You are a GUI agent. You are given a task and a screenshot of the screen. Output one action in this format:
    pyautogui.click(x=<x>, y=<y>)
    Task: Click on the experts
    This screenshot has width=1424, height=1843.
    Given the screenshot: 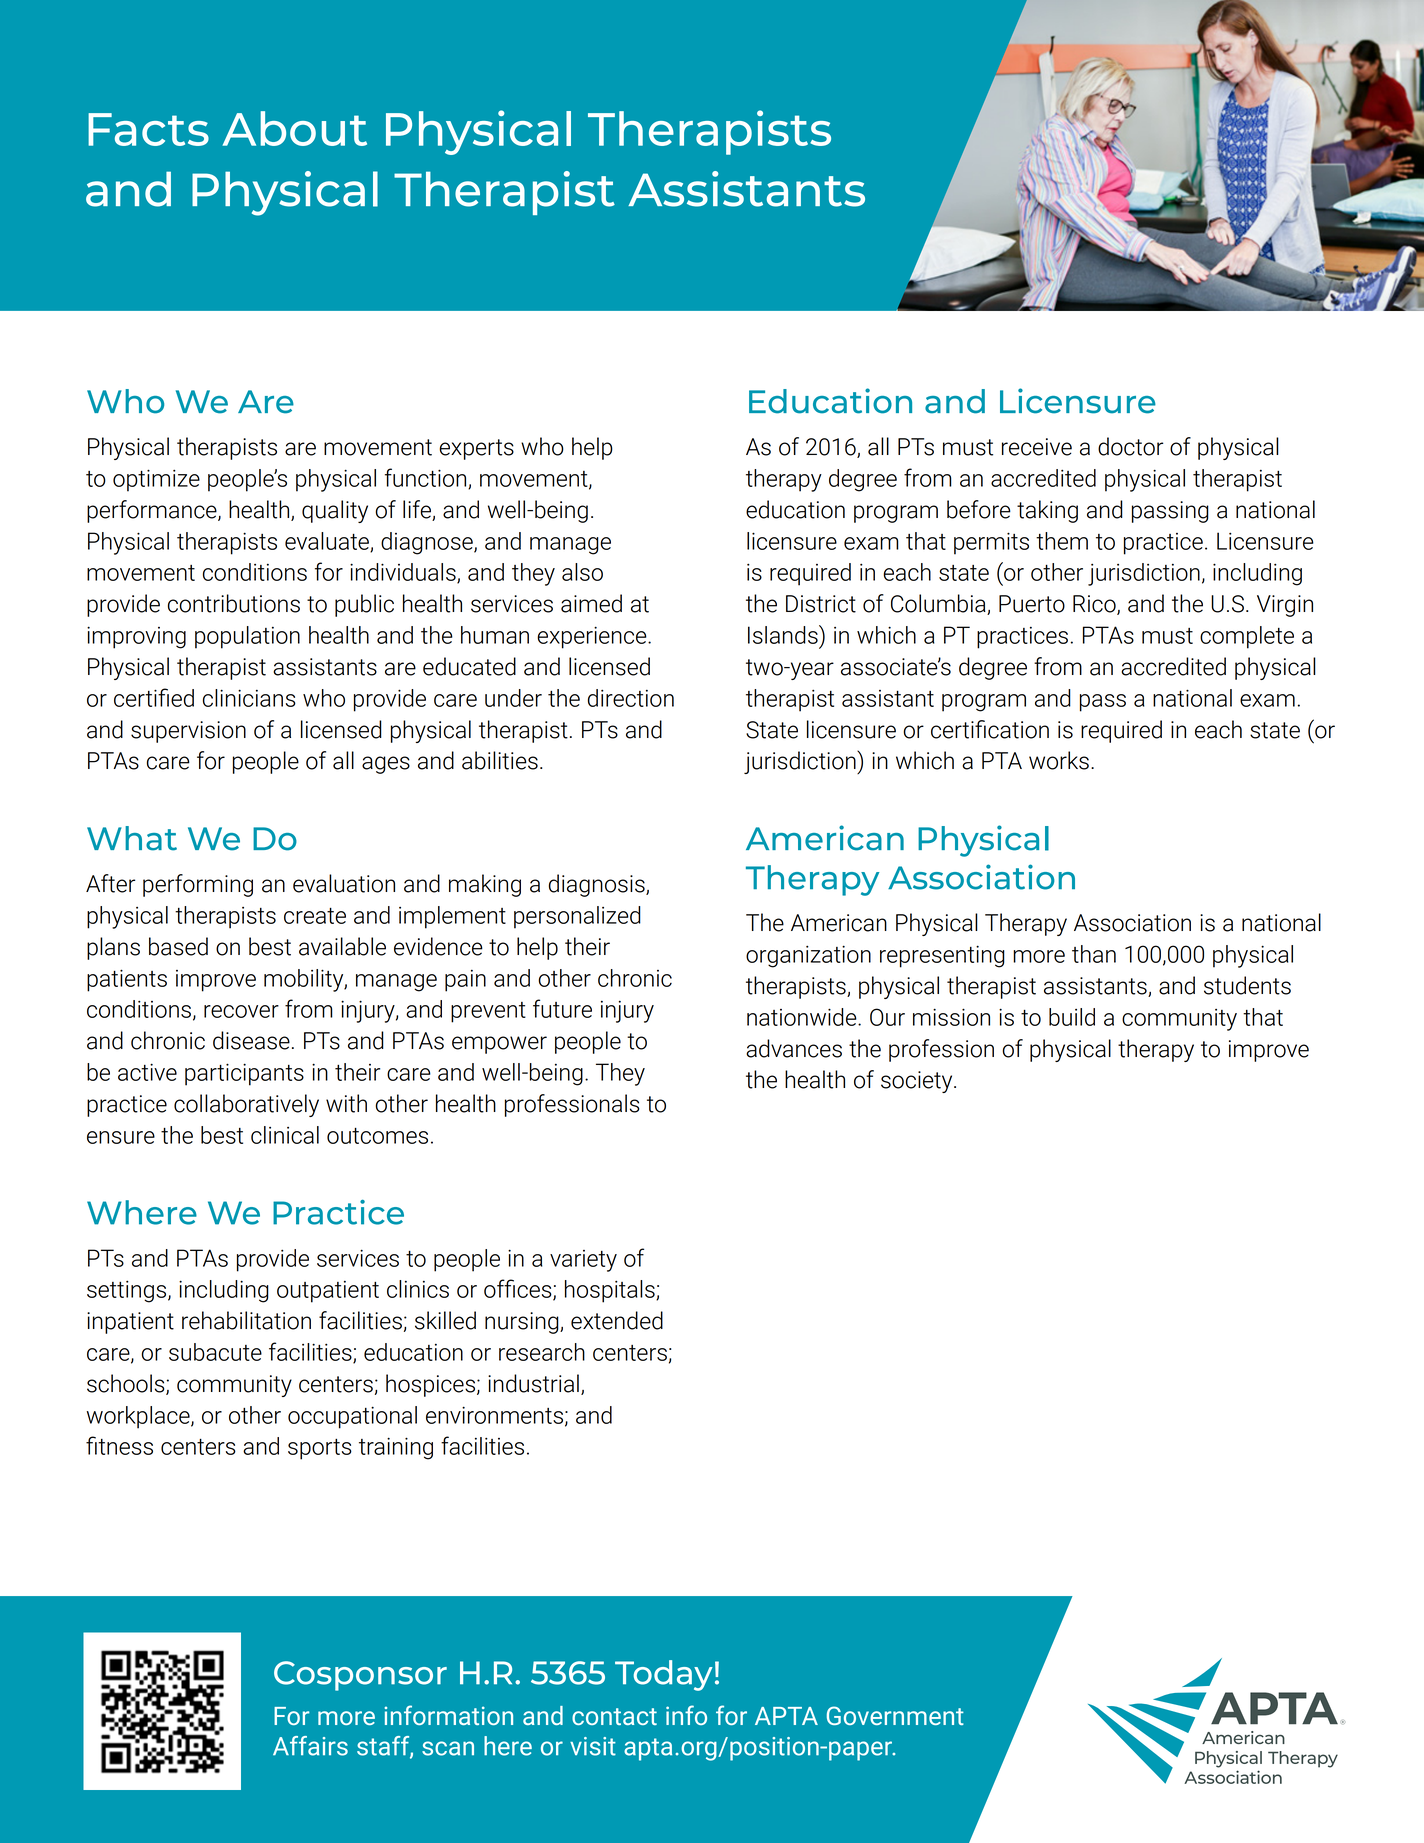 What is the action you would take?
    pyautogui.click(x=476, y=449)
